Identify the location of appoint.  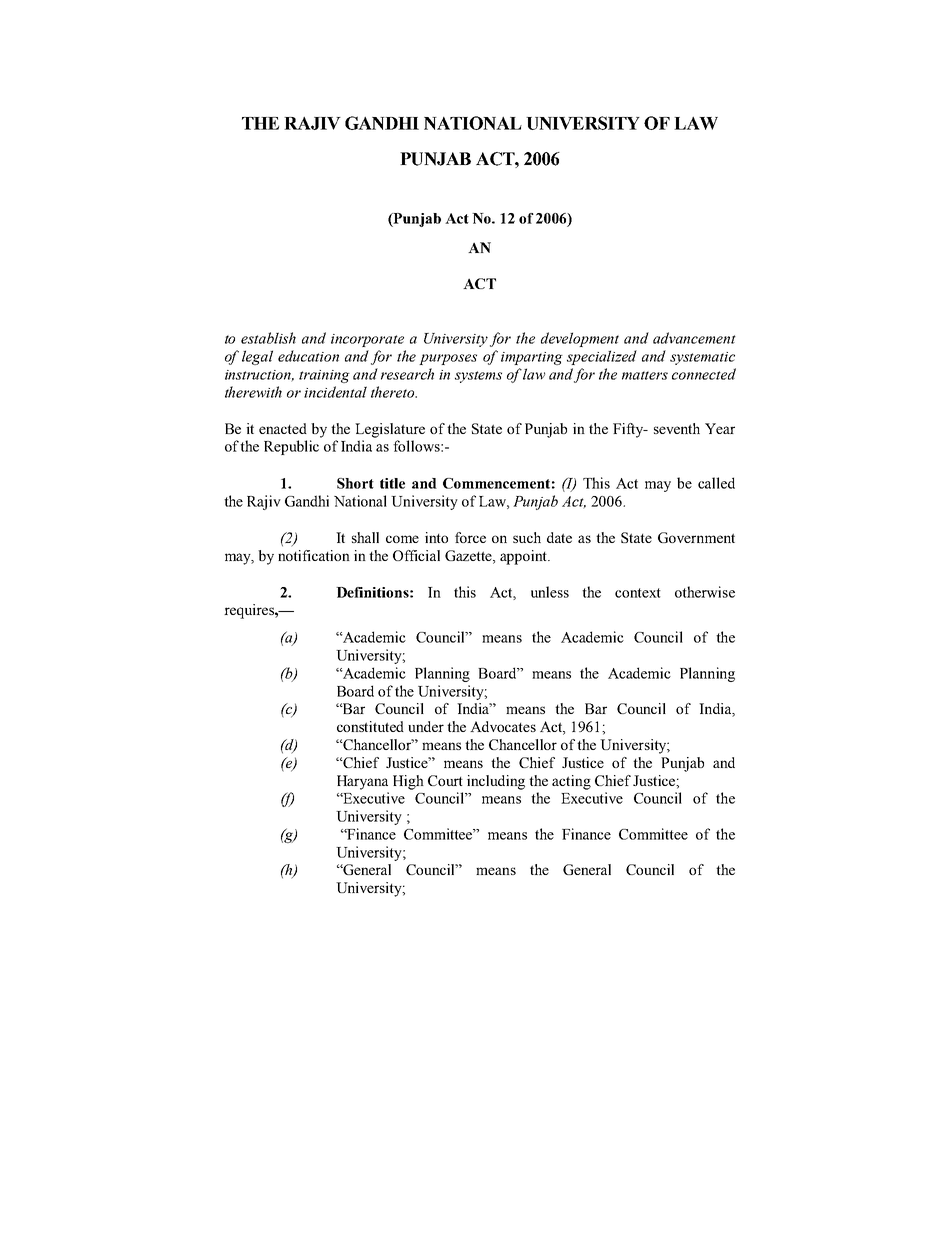
(524, 557).
